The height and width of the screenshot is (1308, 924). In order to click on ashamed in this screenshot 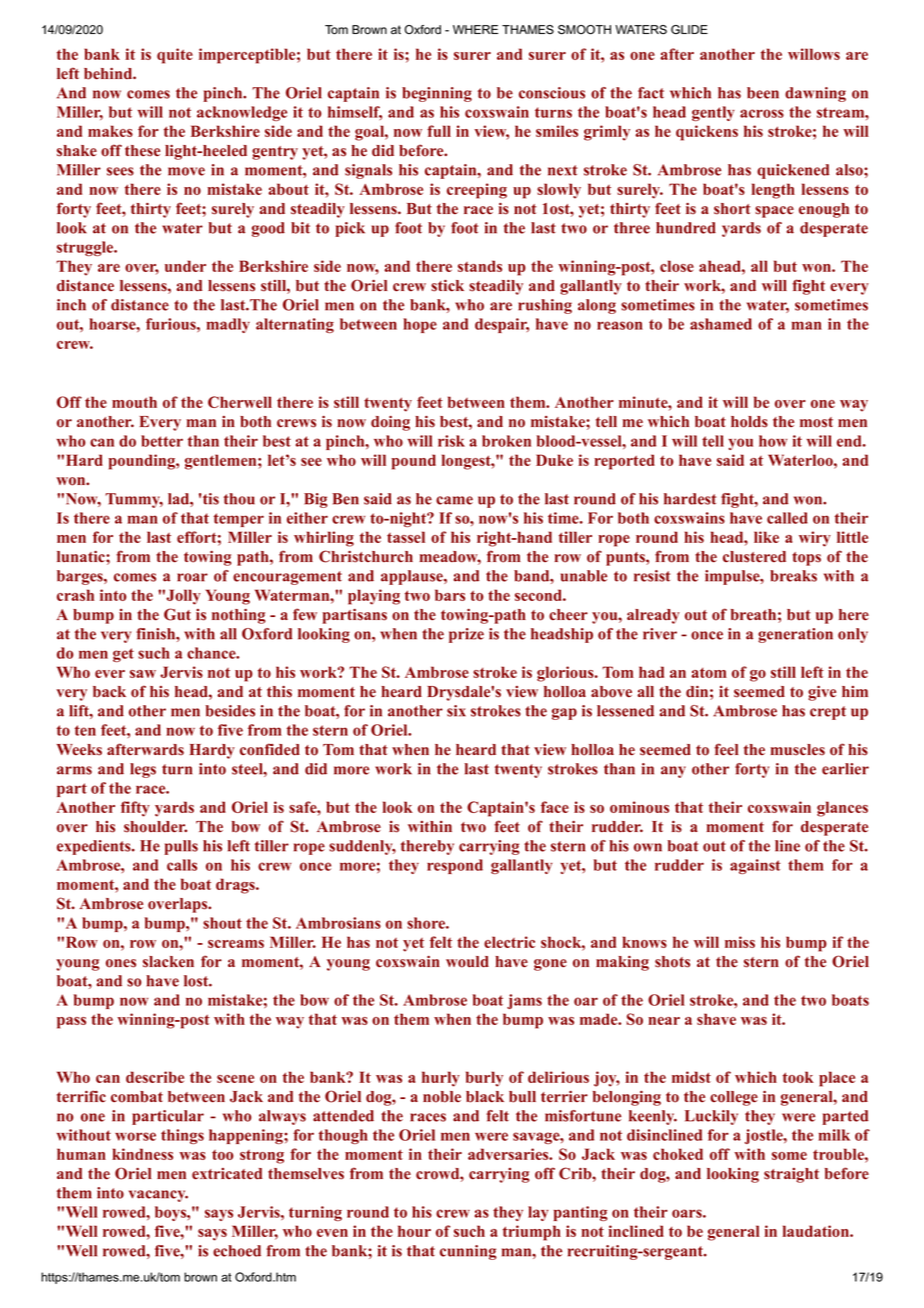, I will do `click(721, 324)`.
